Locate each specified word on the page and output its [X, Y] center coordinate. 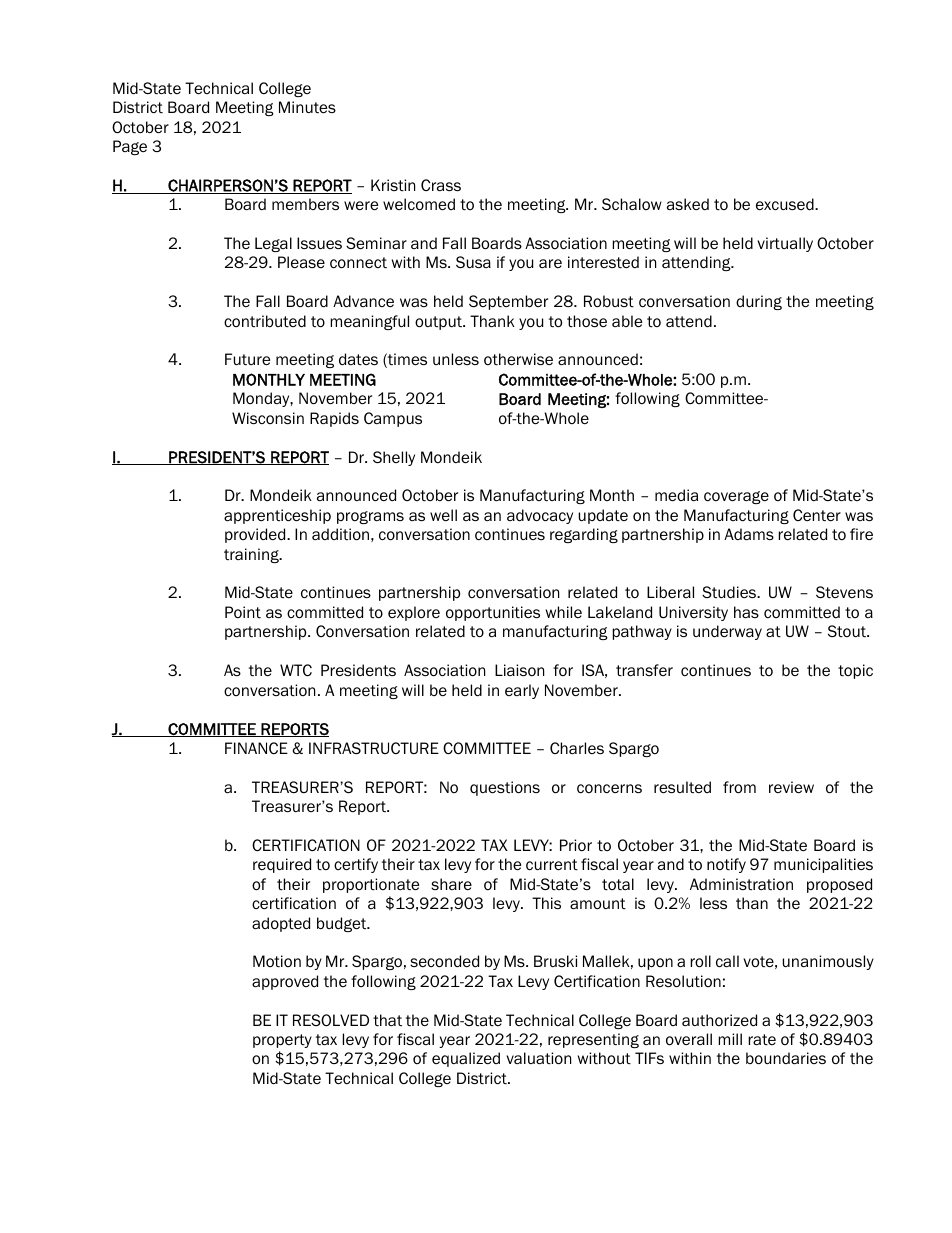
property [282, 1041]
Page [130, 147]
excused [786, 204]
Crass [441, 185]
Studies [730, 592]
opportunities [493, 613]
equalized [466, 1059]
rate [762, 1040]
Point [243, 612]
